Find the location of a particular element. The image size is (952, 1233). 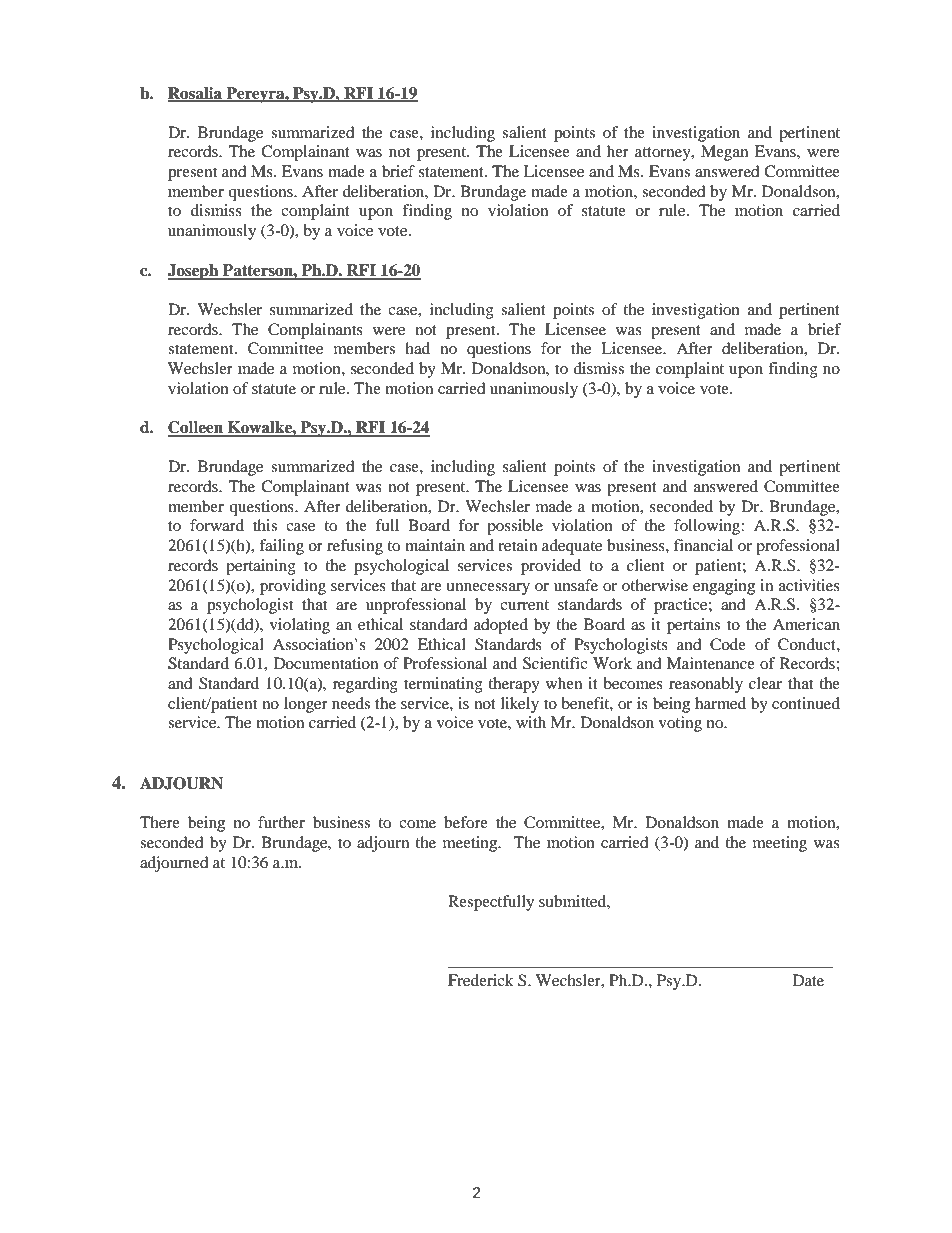

further is located at coordinates (281, 822).
